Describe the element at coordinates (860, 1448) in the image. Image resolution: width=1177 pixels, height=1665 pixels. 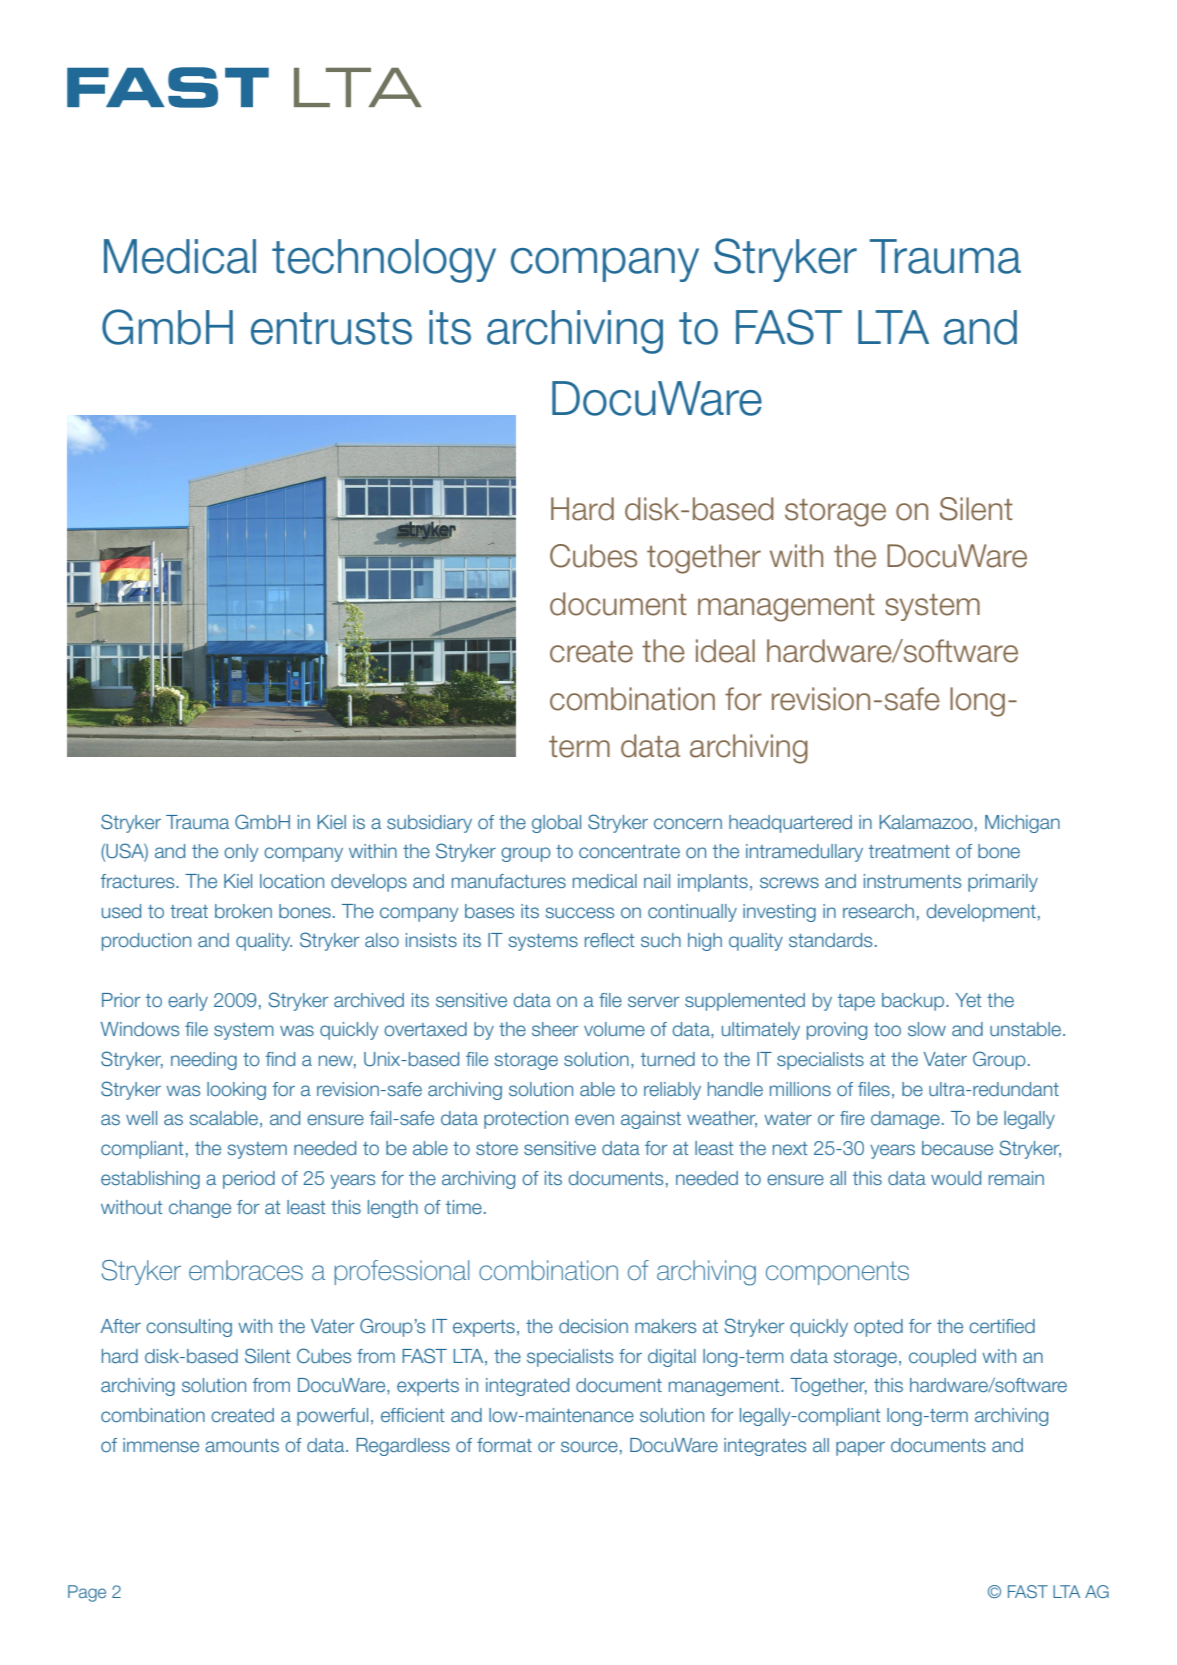
I see `paper` at that location.
